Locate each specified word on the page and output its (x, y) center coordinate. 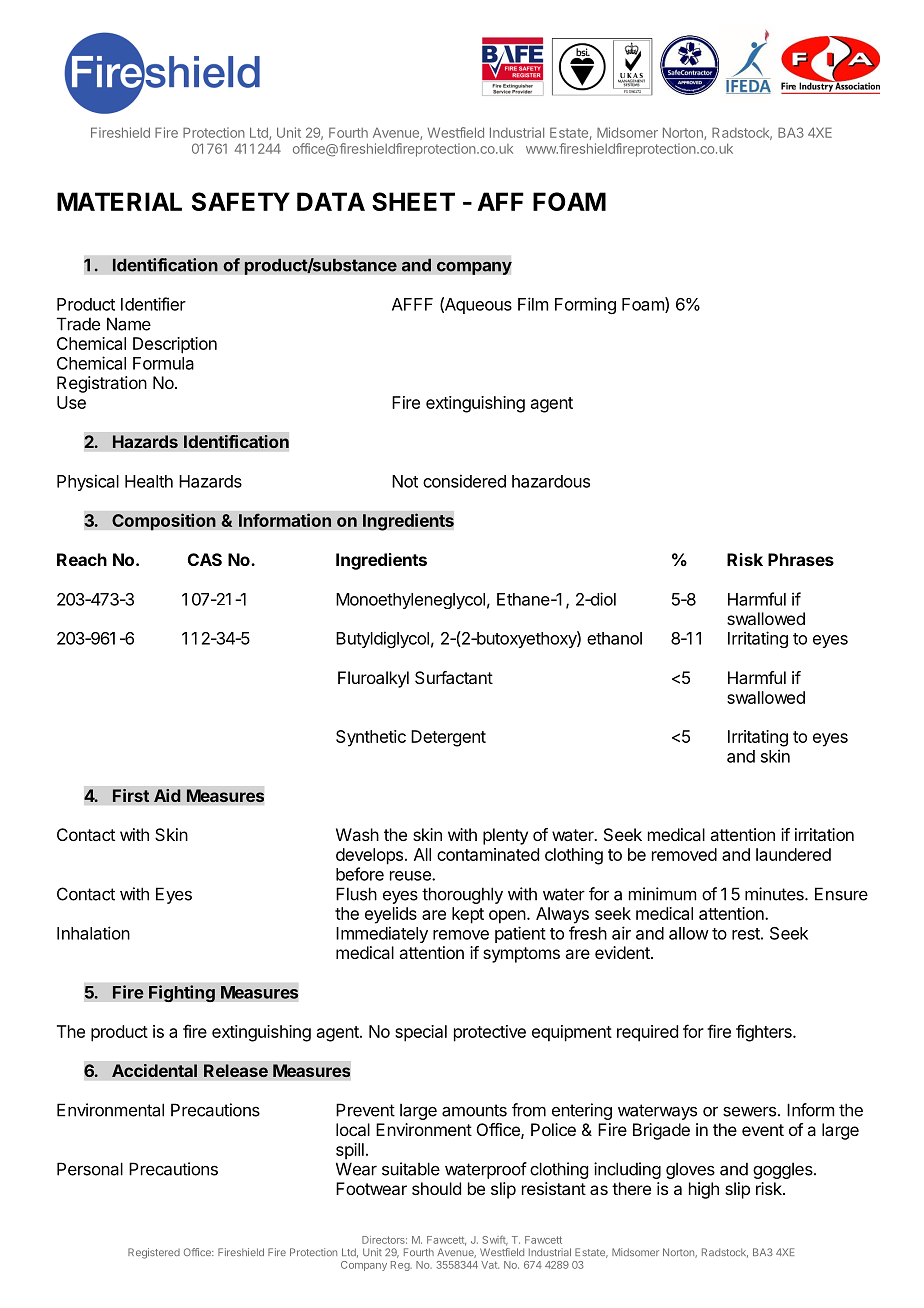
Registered (154, 1253)
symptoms (521, 955)
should (436, 1188)
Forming (585, 305)
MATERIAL (119, 201)
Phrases (801, 559)
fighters (765, 1033)
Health (149, 481)
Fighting (182, 993)
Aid (167, 795)
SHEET (413, 201)
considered (464, 481)
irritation (824, 834)
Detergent (448, 738)
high (704, 1190)
